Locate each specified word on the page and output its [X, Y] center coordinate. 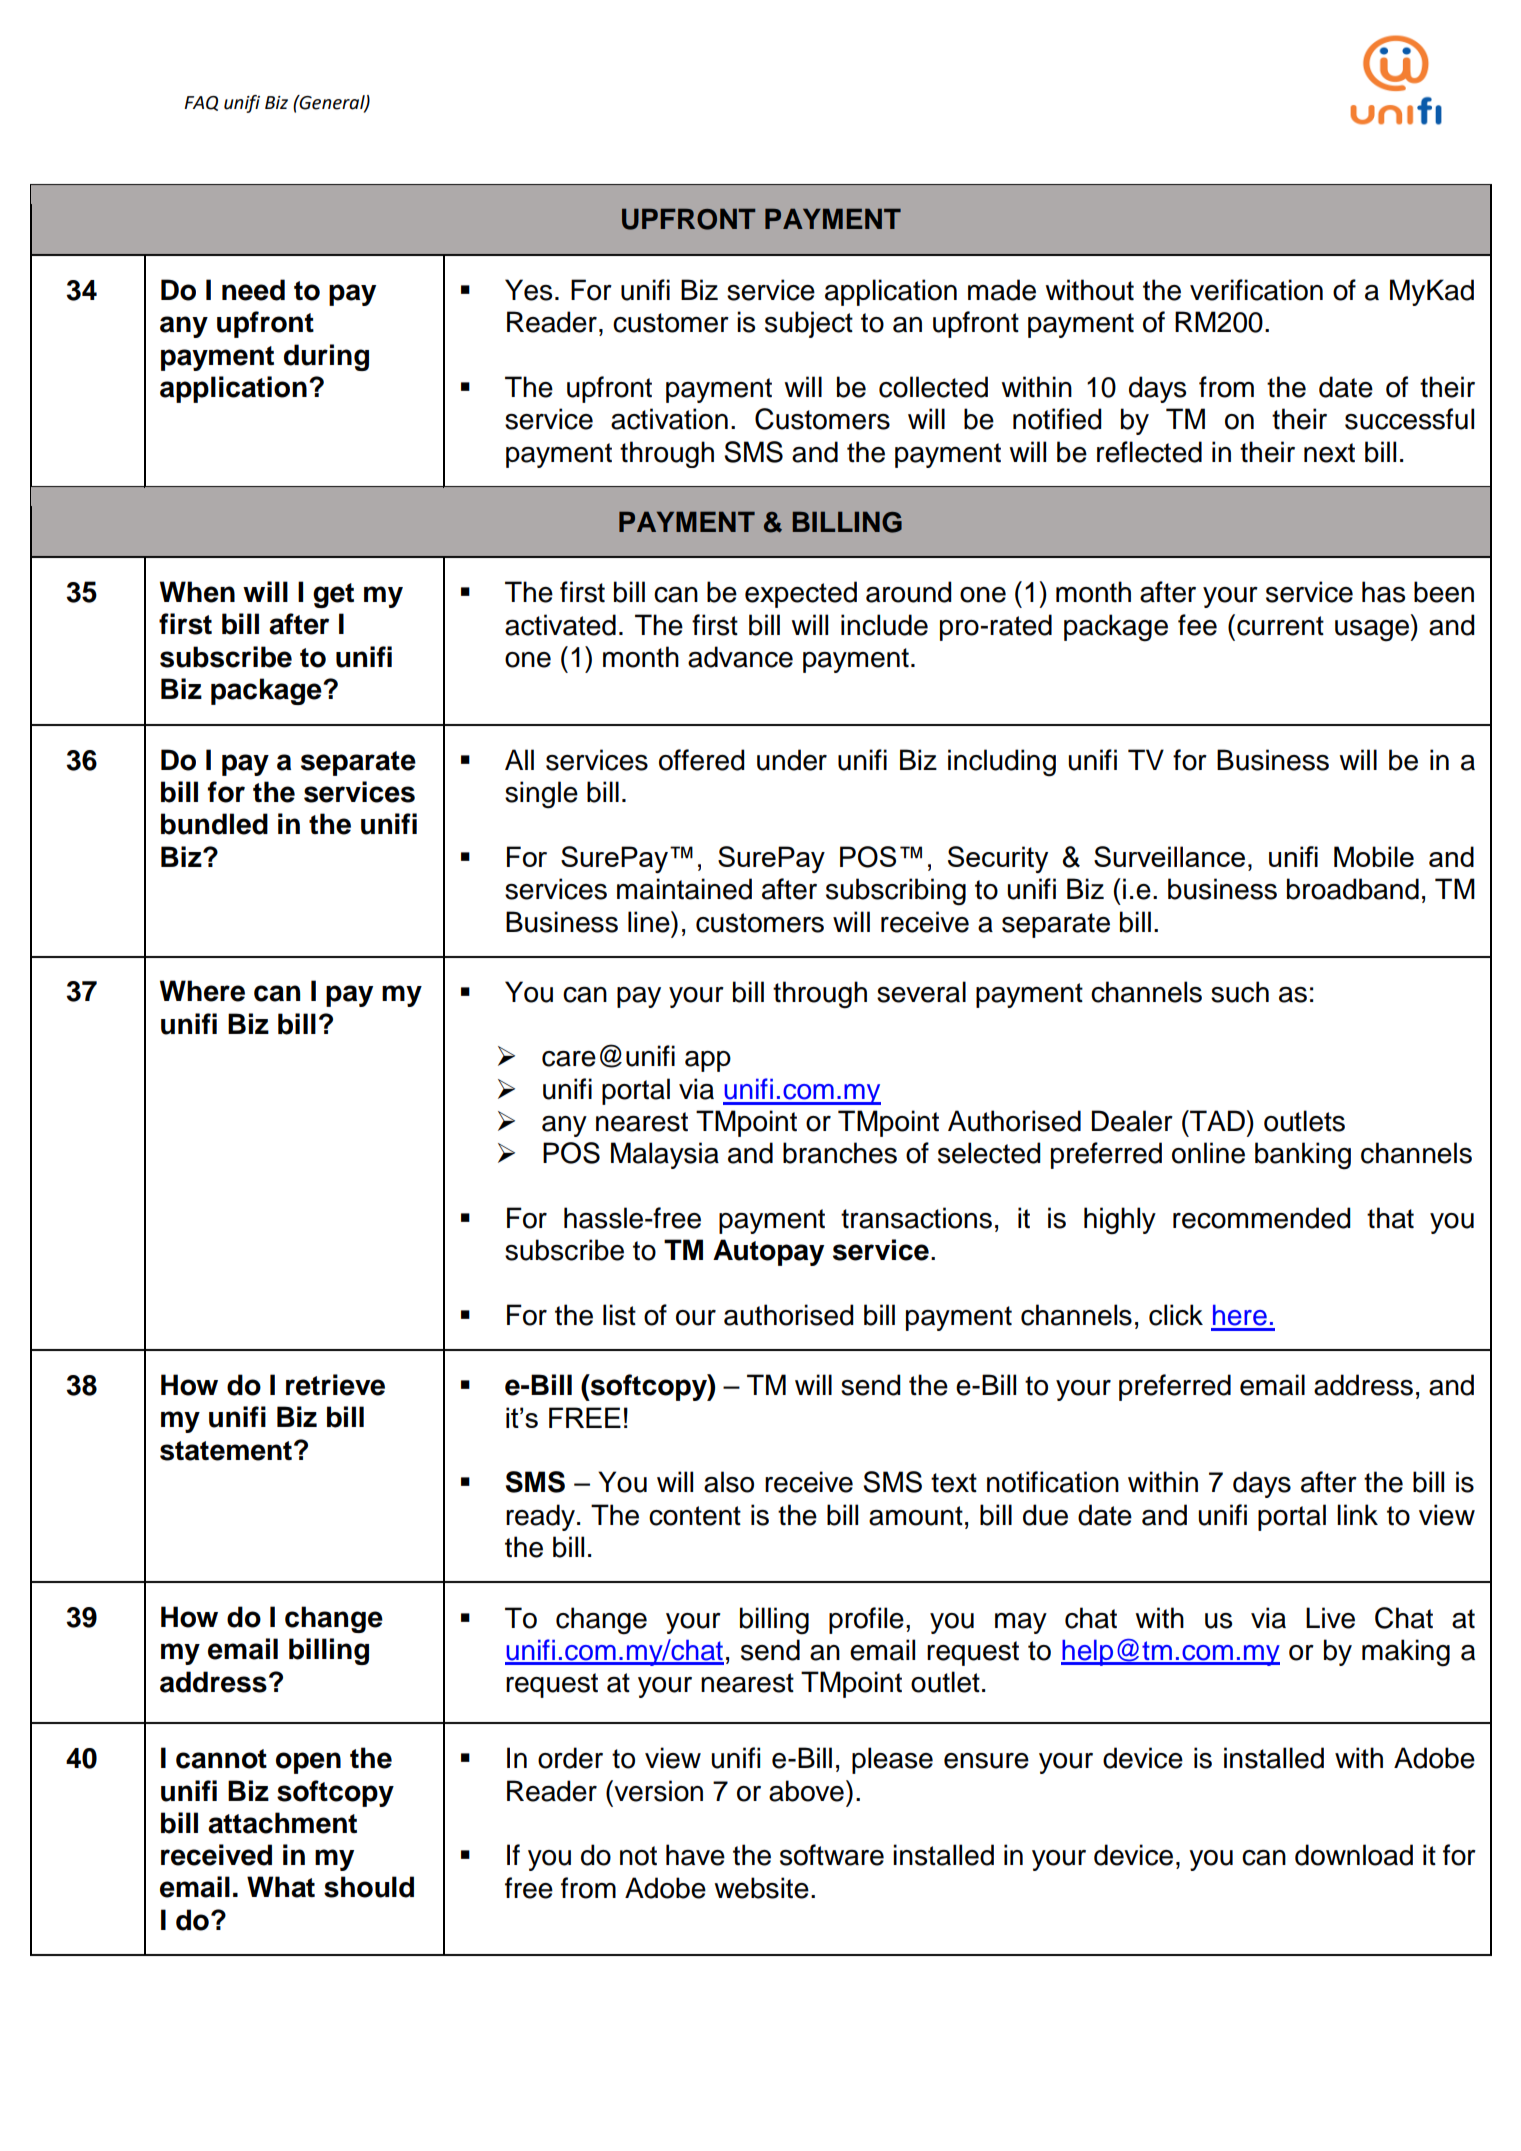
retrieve [335, 1385]
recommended [1262, 1218]
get [333, 595]
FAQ [201, 103]
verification [1256, 290]
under [792, 760]
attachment [282, 1823]
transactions [916, 1218]
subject [809, 324]
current [1280, 626]
